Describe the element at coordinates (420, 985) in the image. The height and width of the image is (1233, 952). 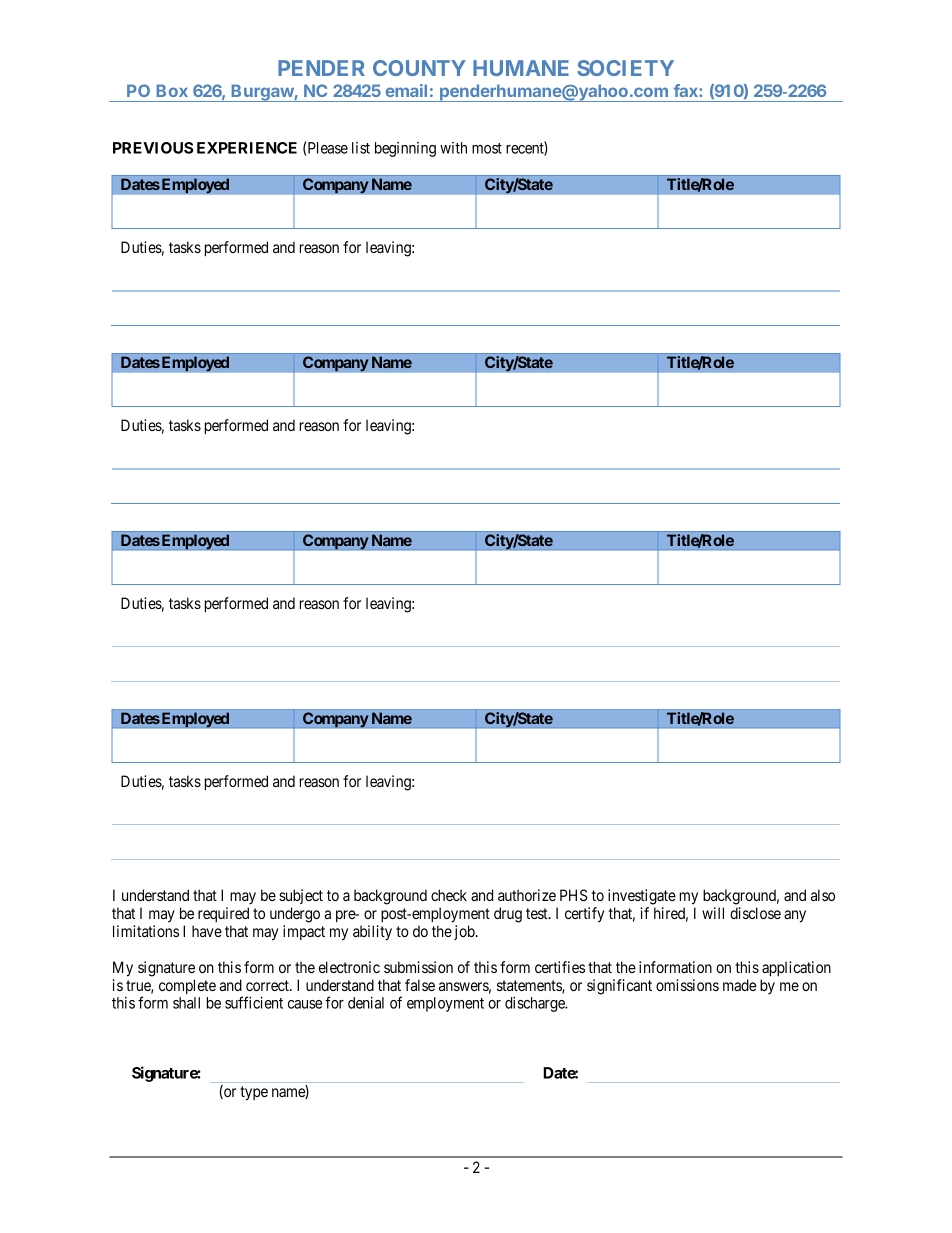
I see `false` at that location.
